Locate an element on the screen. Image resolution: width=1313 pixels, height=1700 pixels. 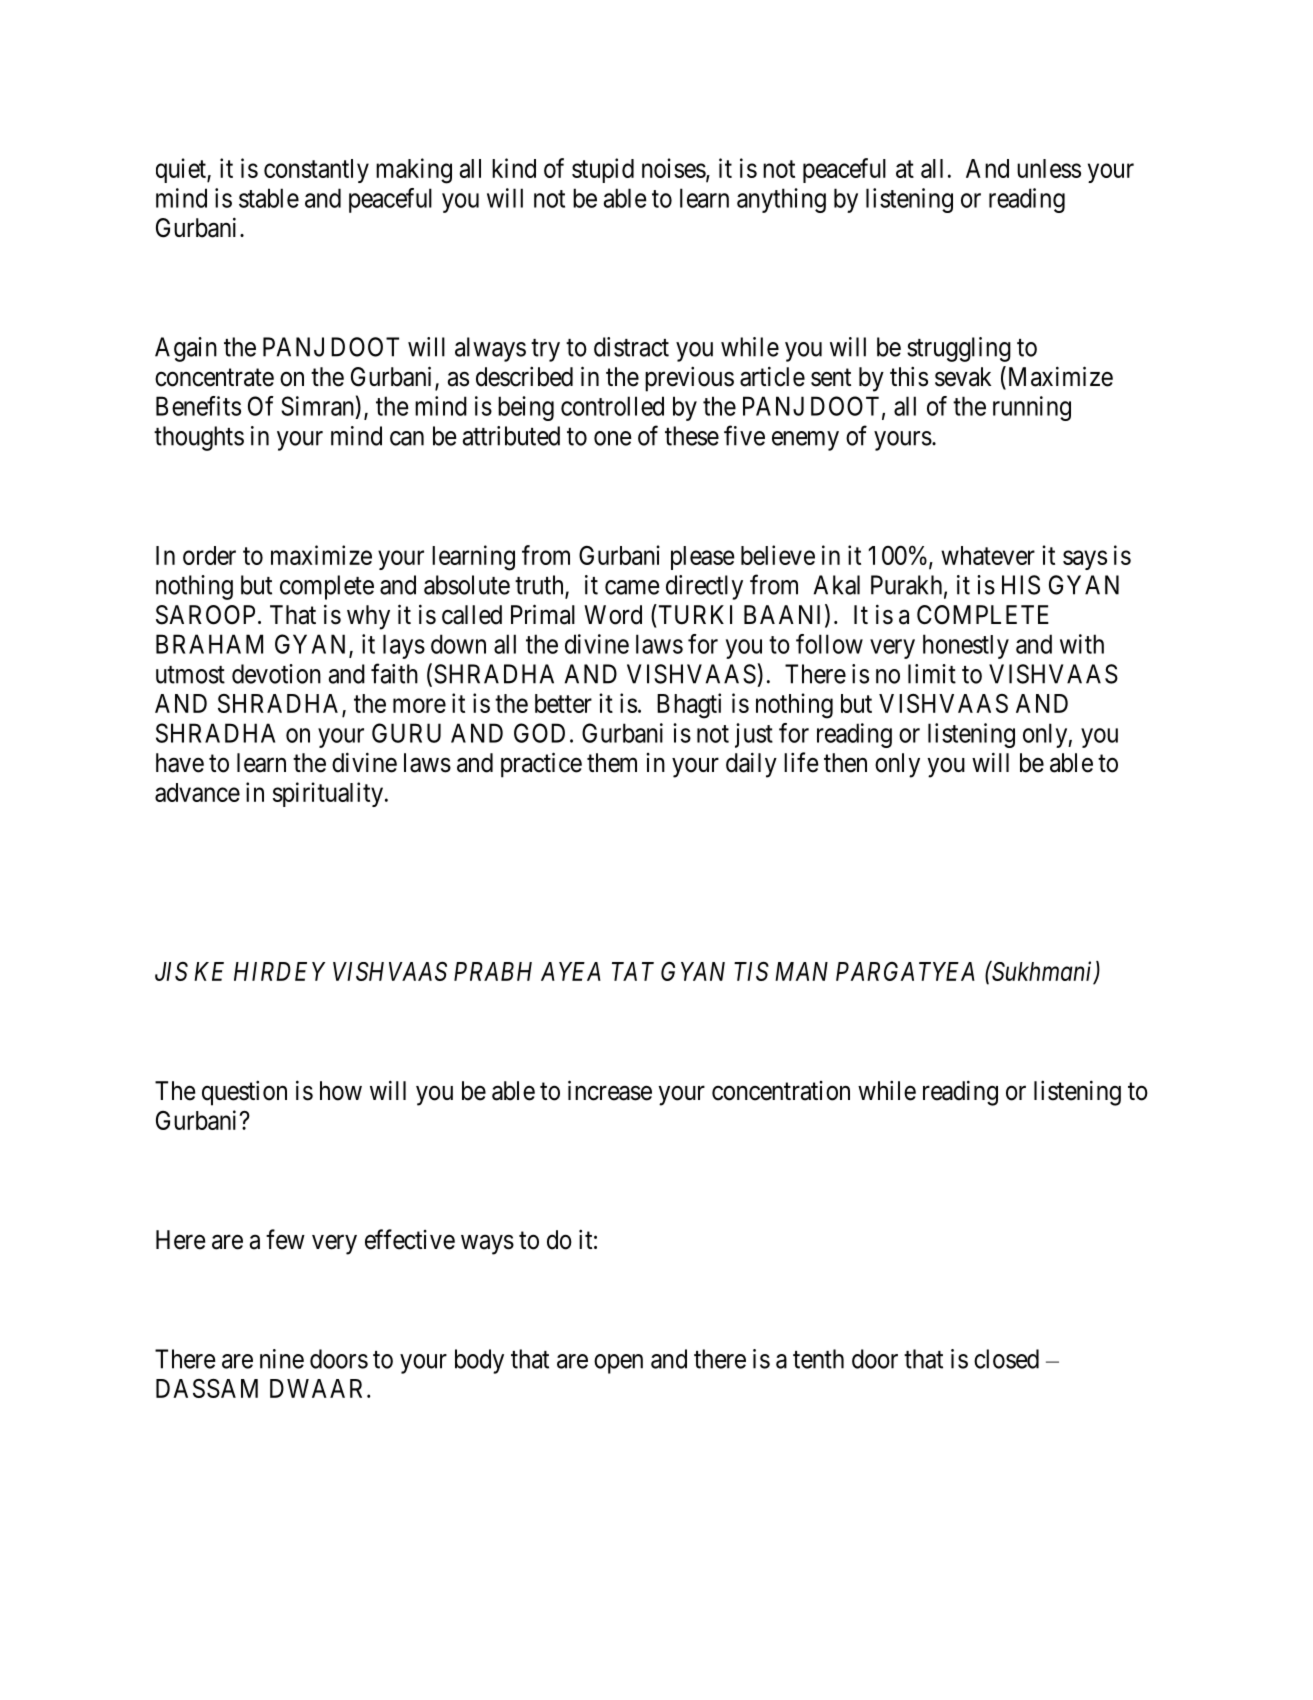
stupid is located at coordinates (603, 170).
